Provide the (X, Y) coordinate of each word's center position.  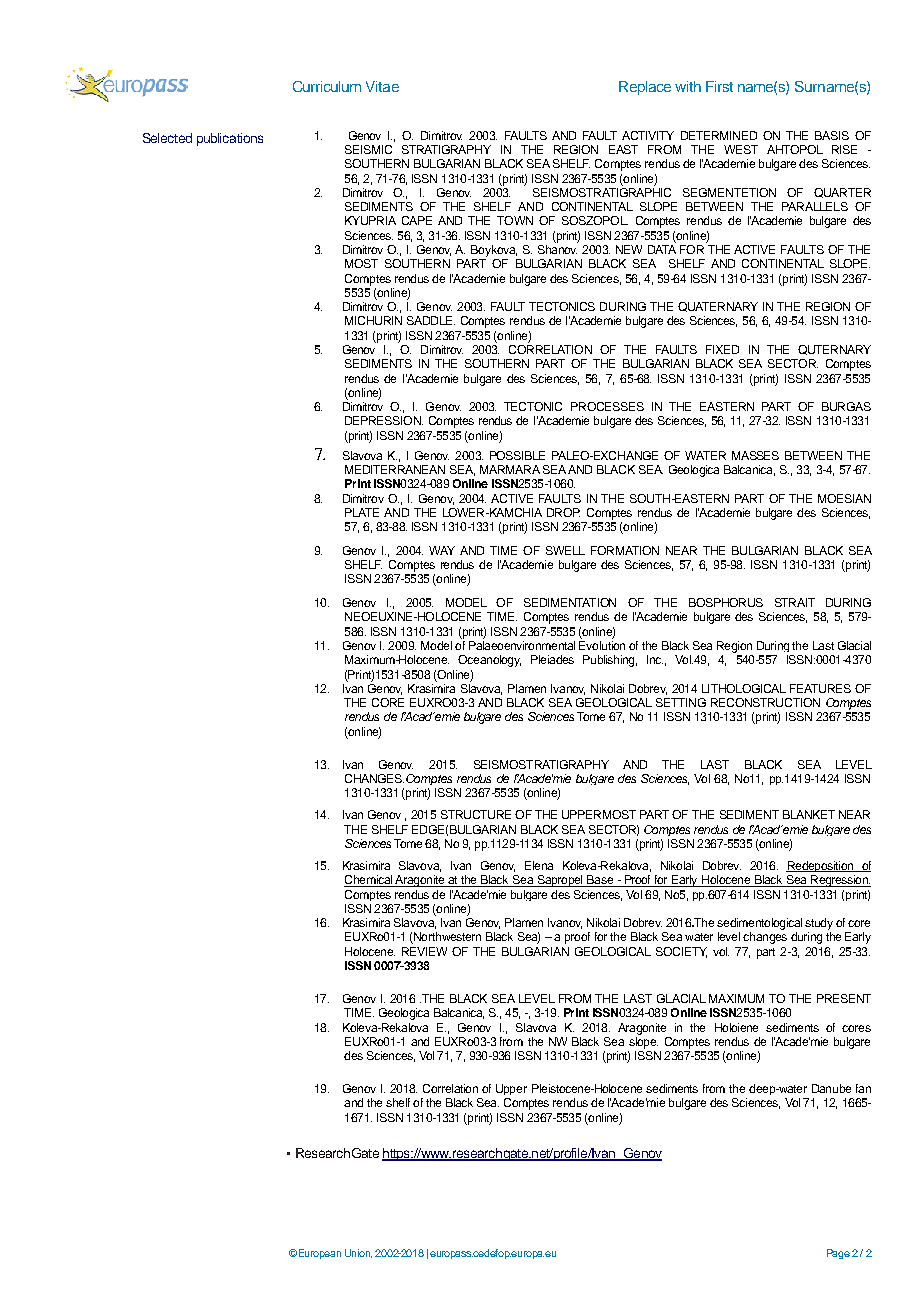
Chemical (369, 881)
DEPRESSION (384, 420)
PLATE (362, 512)
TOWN (515, 220)
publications (230, 139)
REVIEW (424, 951)
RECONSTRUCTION (765, 702)
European (320, 1254)
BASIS (832, 135)
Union (358, 1253)
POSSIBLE (517, 455)
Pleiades (552, 659)
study (819, 924)
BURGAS (846, 406)
